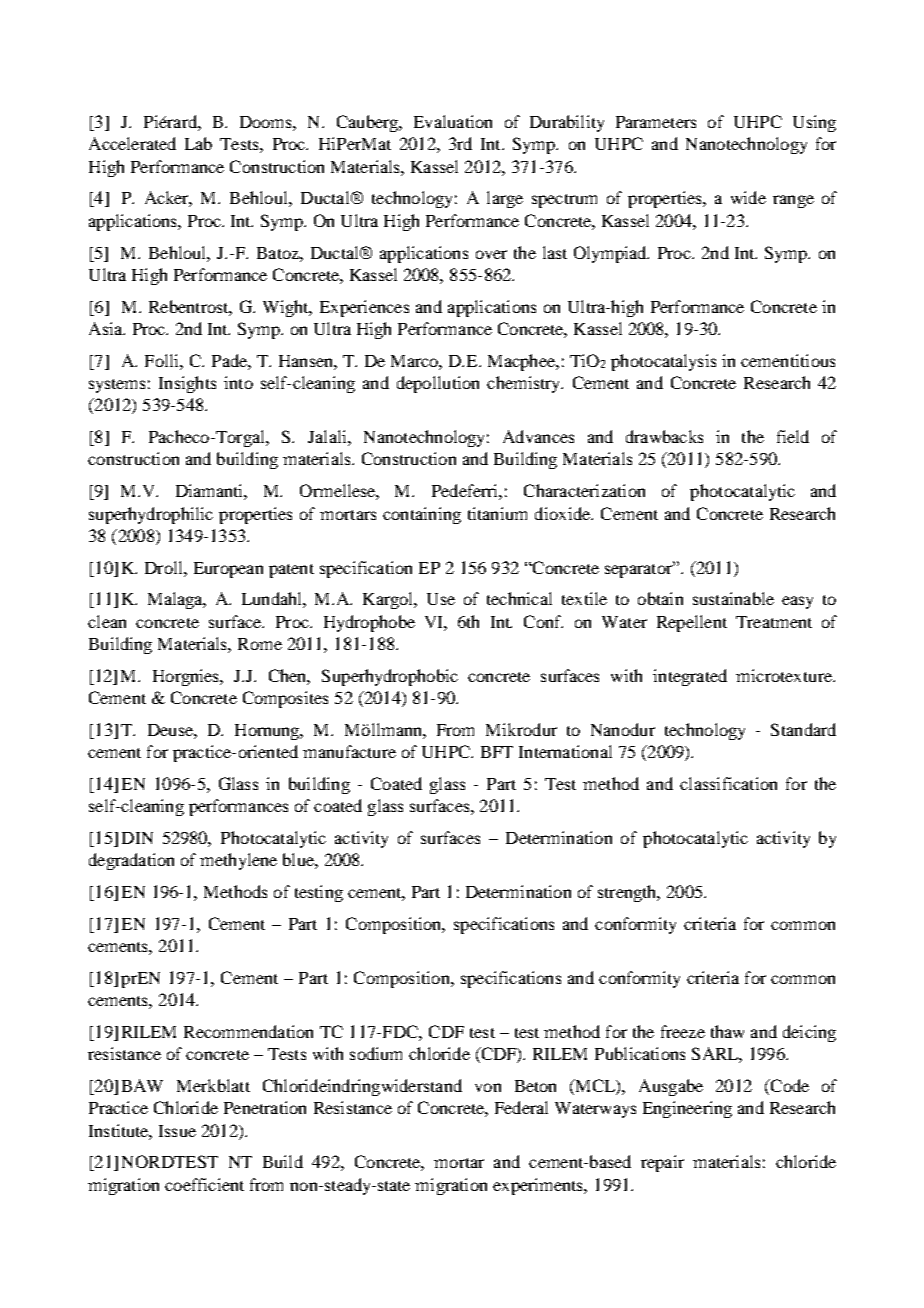  What do you see at coordinates (177, 1131) in the screenshot?
I see `Issue` at bounding box center [177, 1131].
